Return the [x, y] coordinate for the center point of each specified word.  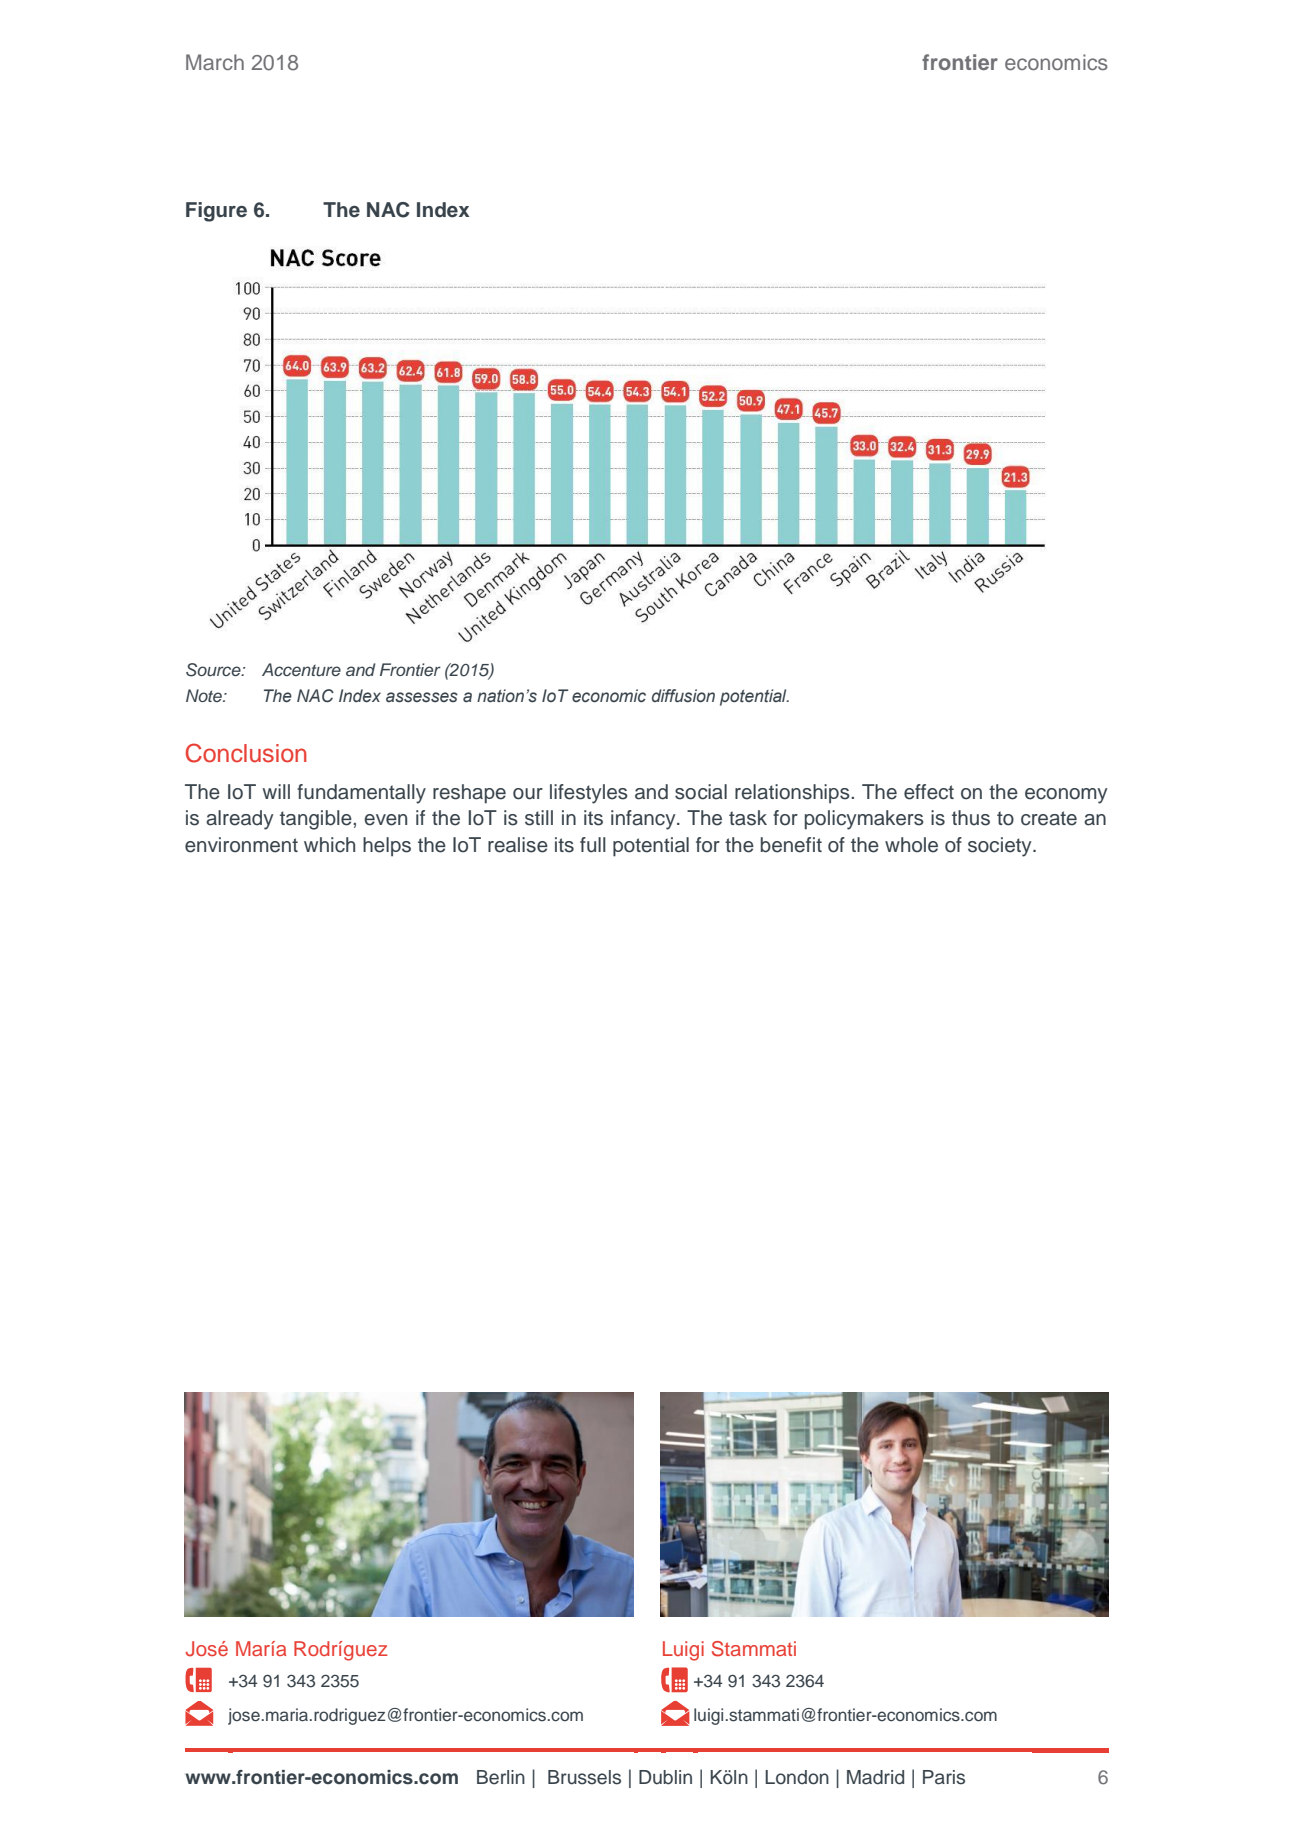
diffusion [683, 696]
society [1001, 847]
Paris [944, 1777]
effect [929, 792]
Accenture [301, 669]
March [215, 62]
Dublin [665, 1777]
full [593, 845]
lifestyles [589, 794]
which [329, 845]
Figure [216, 212]
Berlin [501, 1777]
